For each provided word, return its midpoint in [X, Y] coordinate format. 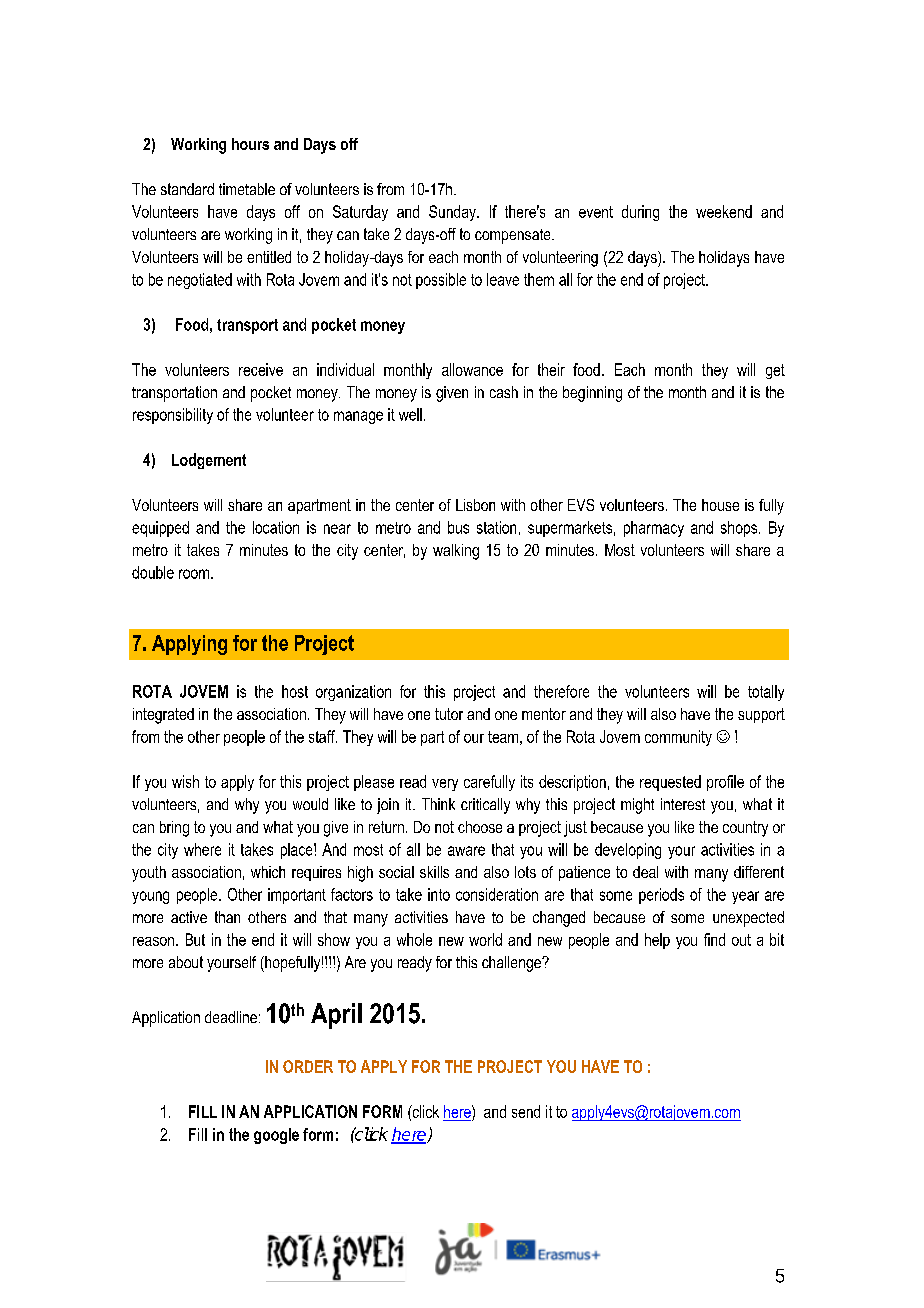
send [526, 1111]
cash [504, 392]
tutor [449, 714]
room [195, 574]
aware [466, 851]
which [268, 872]
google [276, 1136]
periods [661, 896]
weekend [724, 211]
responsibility [173, 416]
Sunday [453, 213]
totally [766, 693]
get [775, 371]
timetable [247, 189]
